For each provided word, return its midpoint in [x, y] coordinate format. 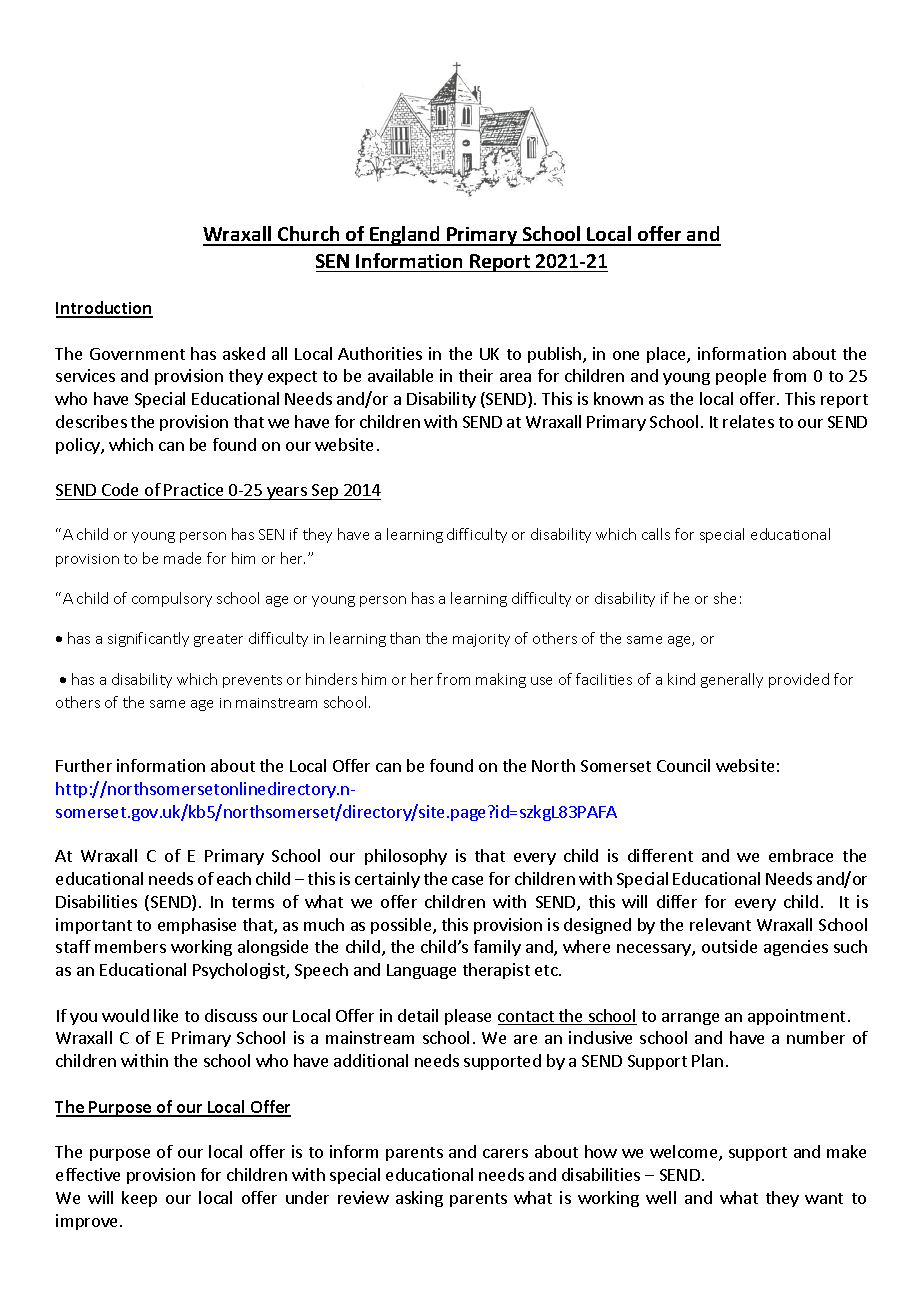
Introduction [104, 309]
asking [419, 1199]
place [667, 355]
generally [732, 680]
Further [84, 765]
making [501, 680]
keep [139, 1199]
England [405, 236]
